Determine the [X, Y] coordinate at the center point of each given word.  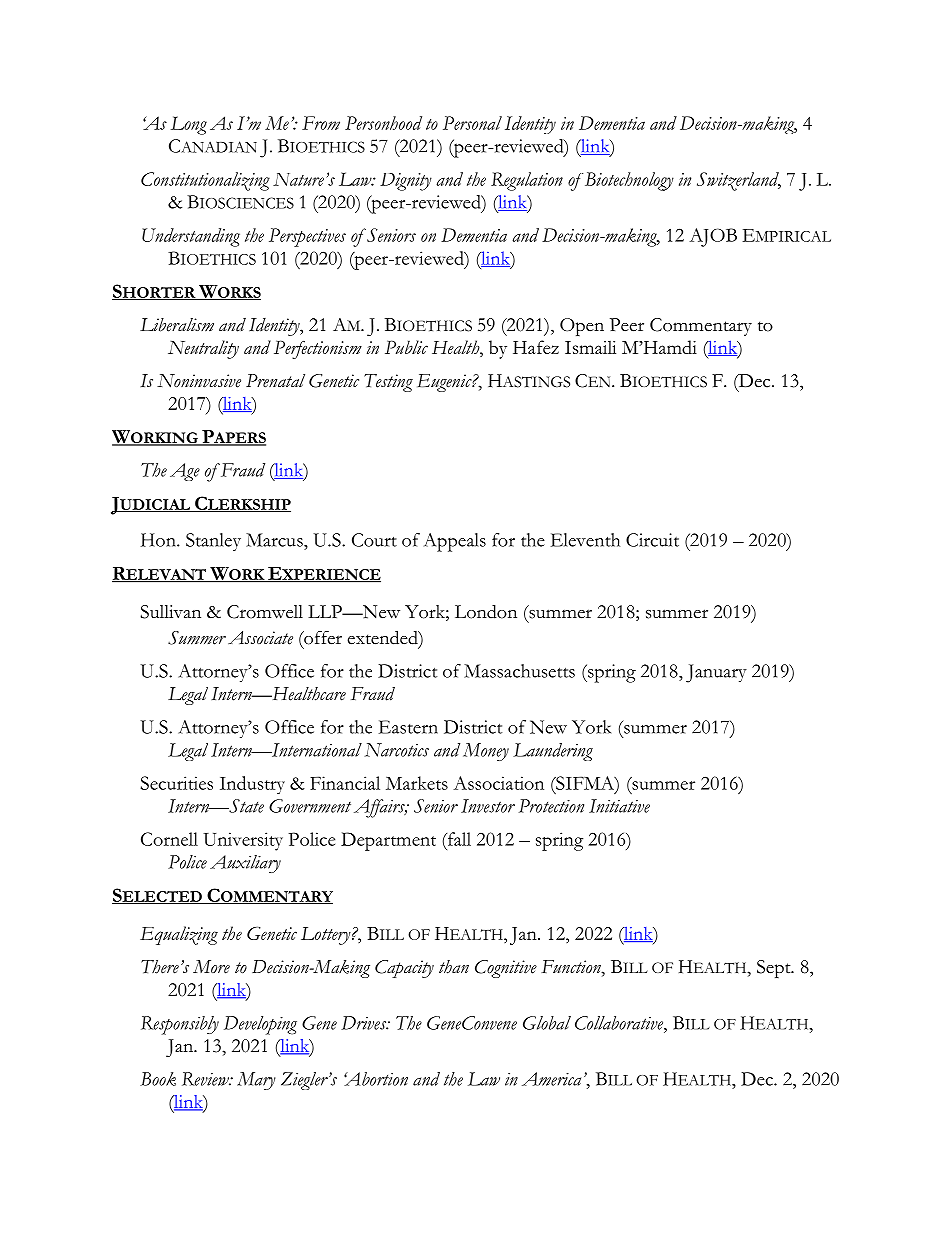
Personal [472, 123]
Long [189, 125]
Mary [256, 1081]
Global [547, 1023]
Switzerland [739, 181]
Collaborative [620, 1023]
